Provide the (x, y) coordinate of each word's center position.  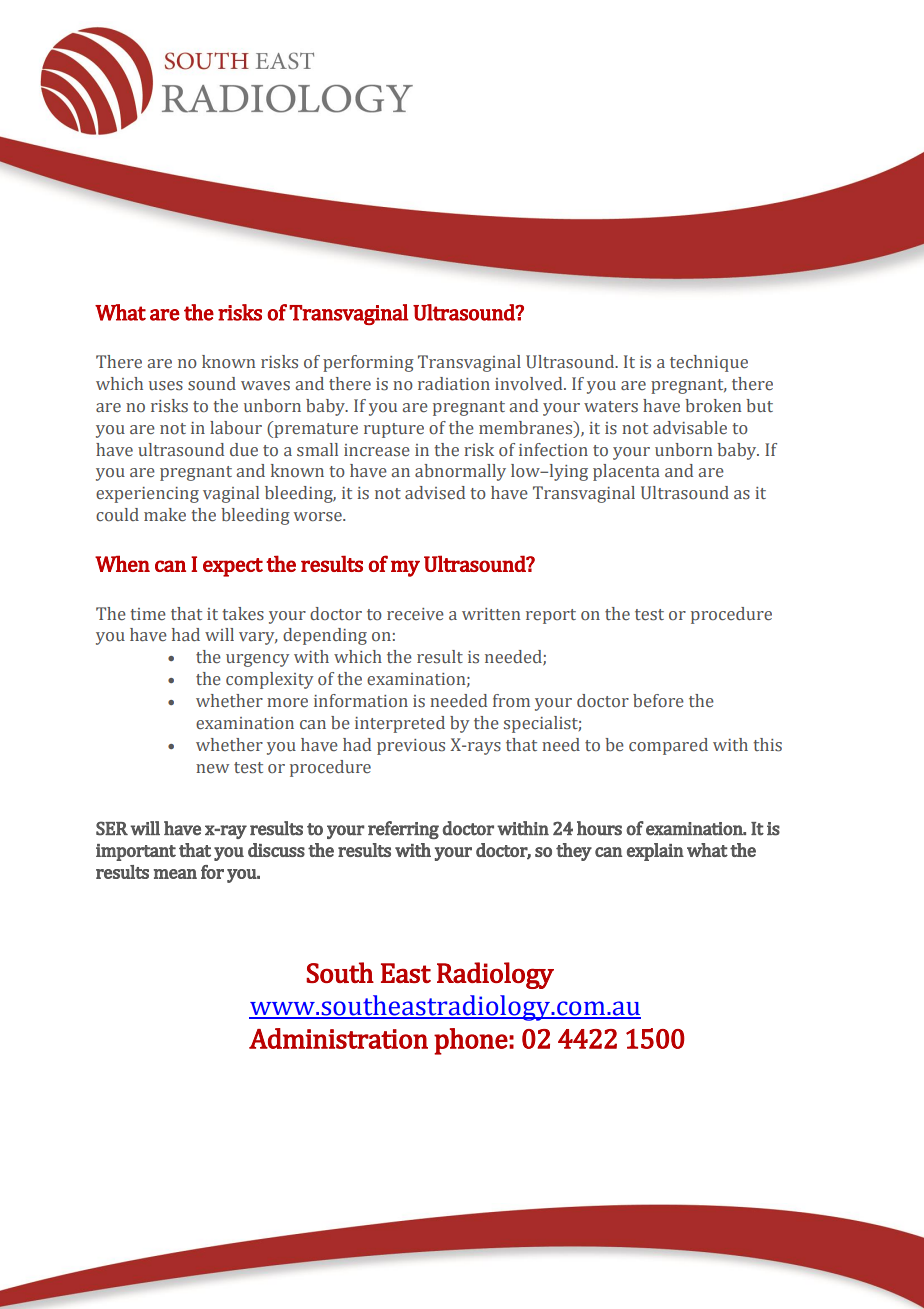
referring (403, 830)
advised (435, 493)
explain (655, 852)
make (165, 515)
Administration (338, 1038)
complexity (269, 680)
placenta (626, 472)
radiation (454, 384)
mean (175, 874)
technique (709, 363)
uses (166, 386)
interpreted (400, 724)
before (658, 701)
